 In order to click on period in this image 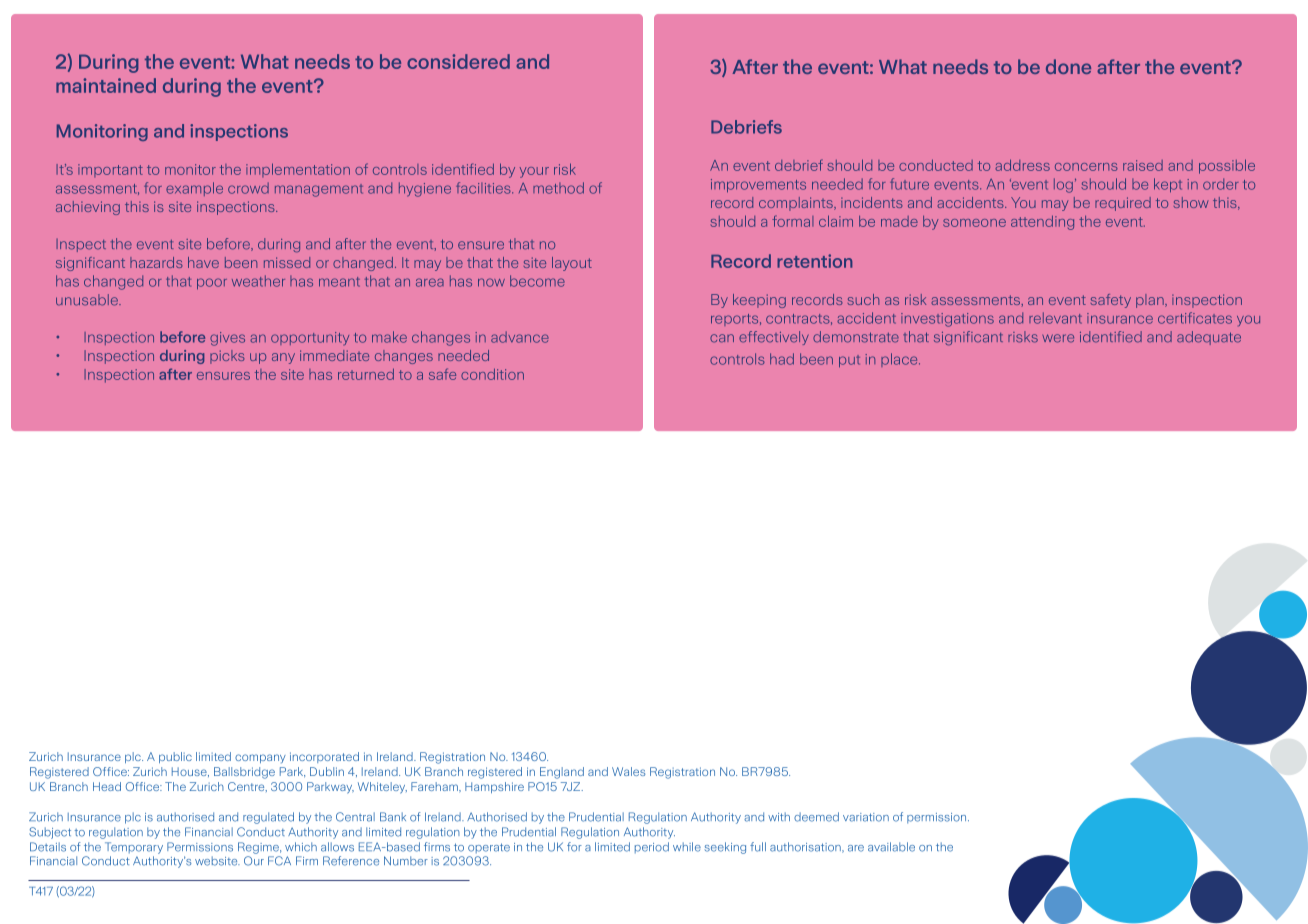, I will do `click(652, 847)`.
